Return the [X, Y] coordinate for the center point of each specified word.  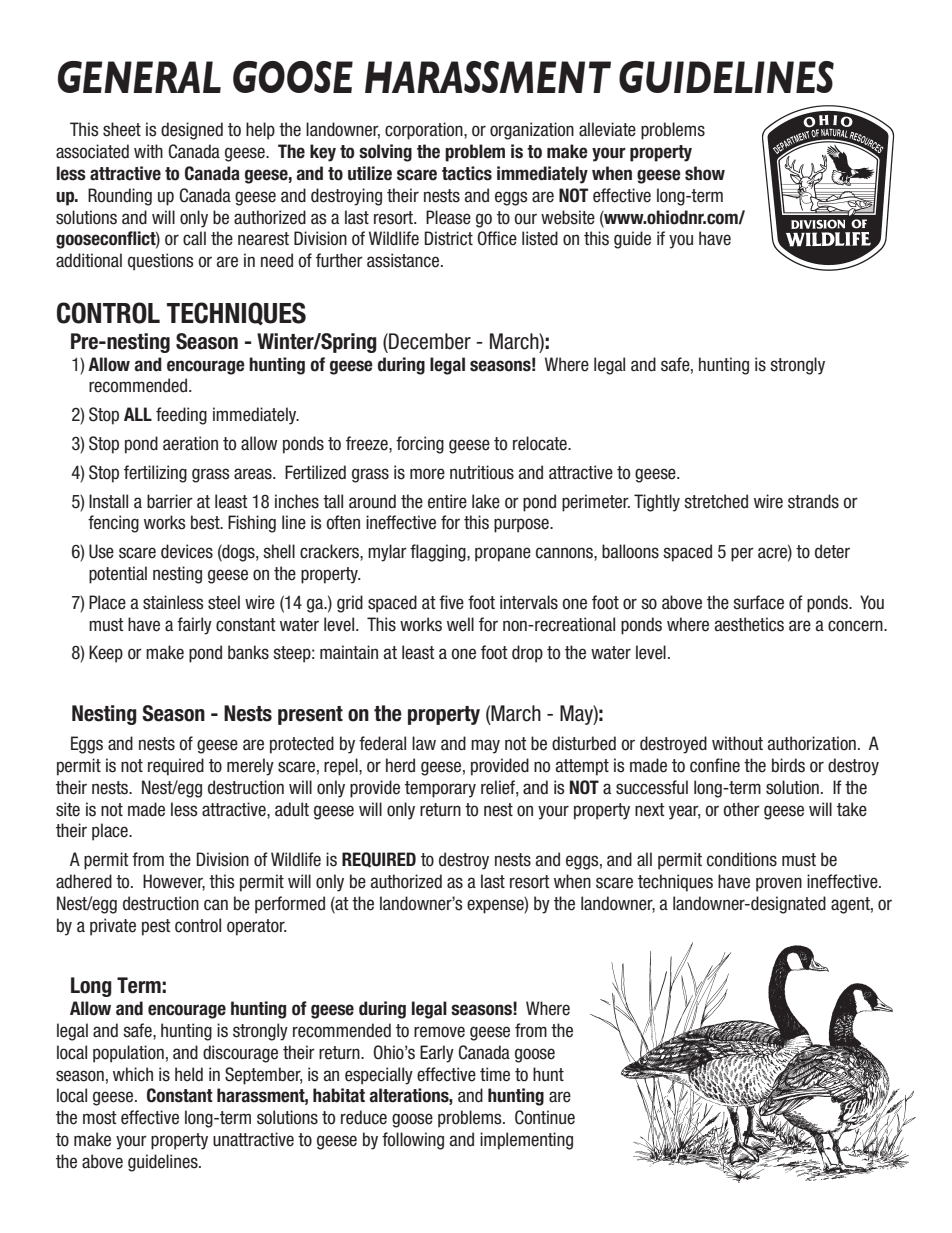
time [495, 1074]
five [451, 602]
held [189, 1074]
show [705, 173]
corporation [425, 131]
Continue [545, 1117]
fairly [194, 626]
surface [758, 602]
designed [192, 131]
